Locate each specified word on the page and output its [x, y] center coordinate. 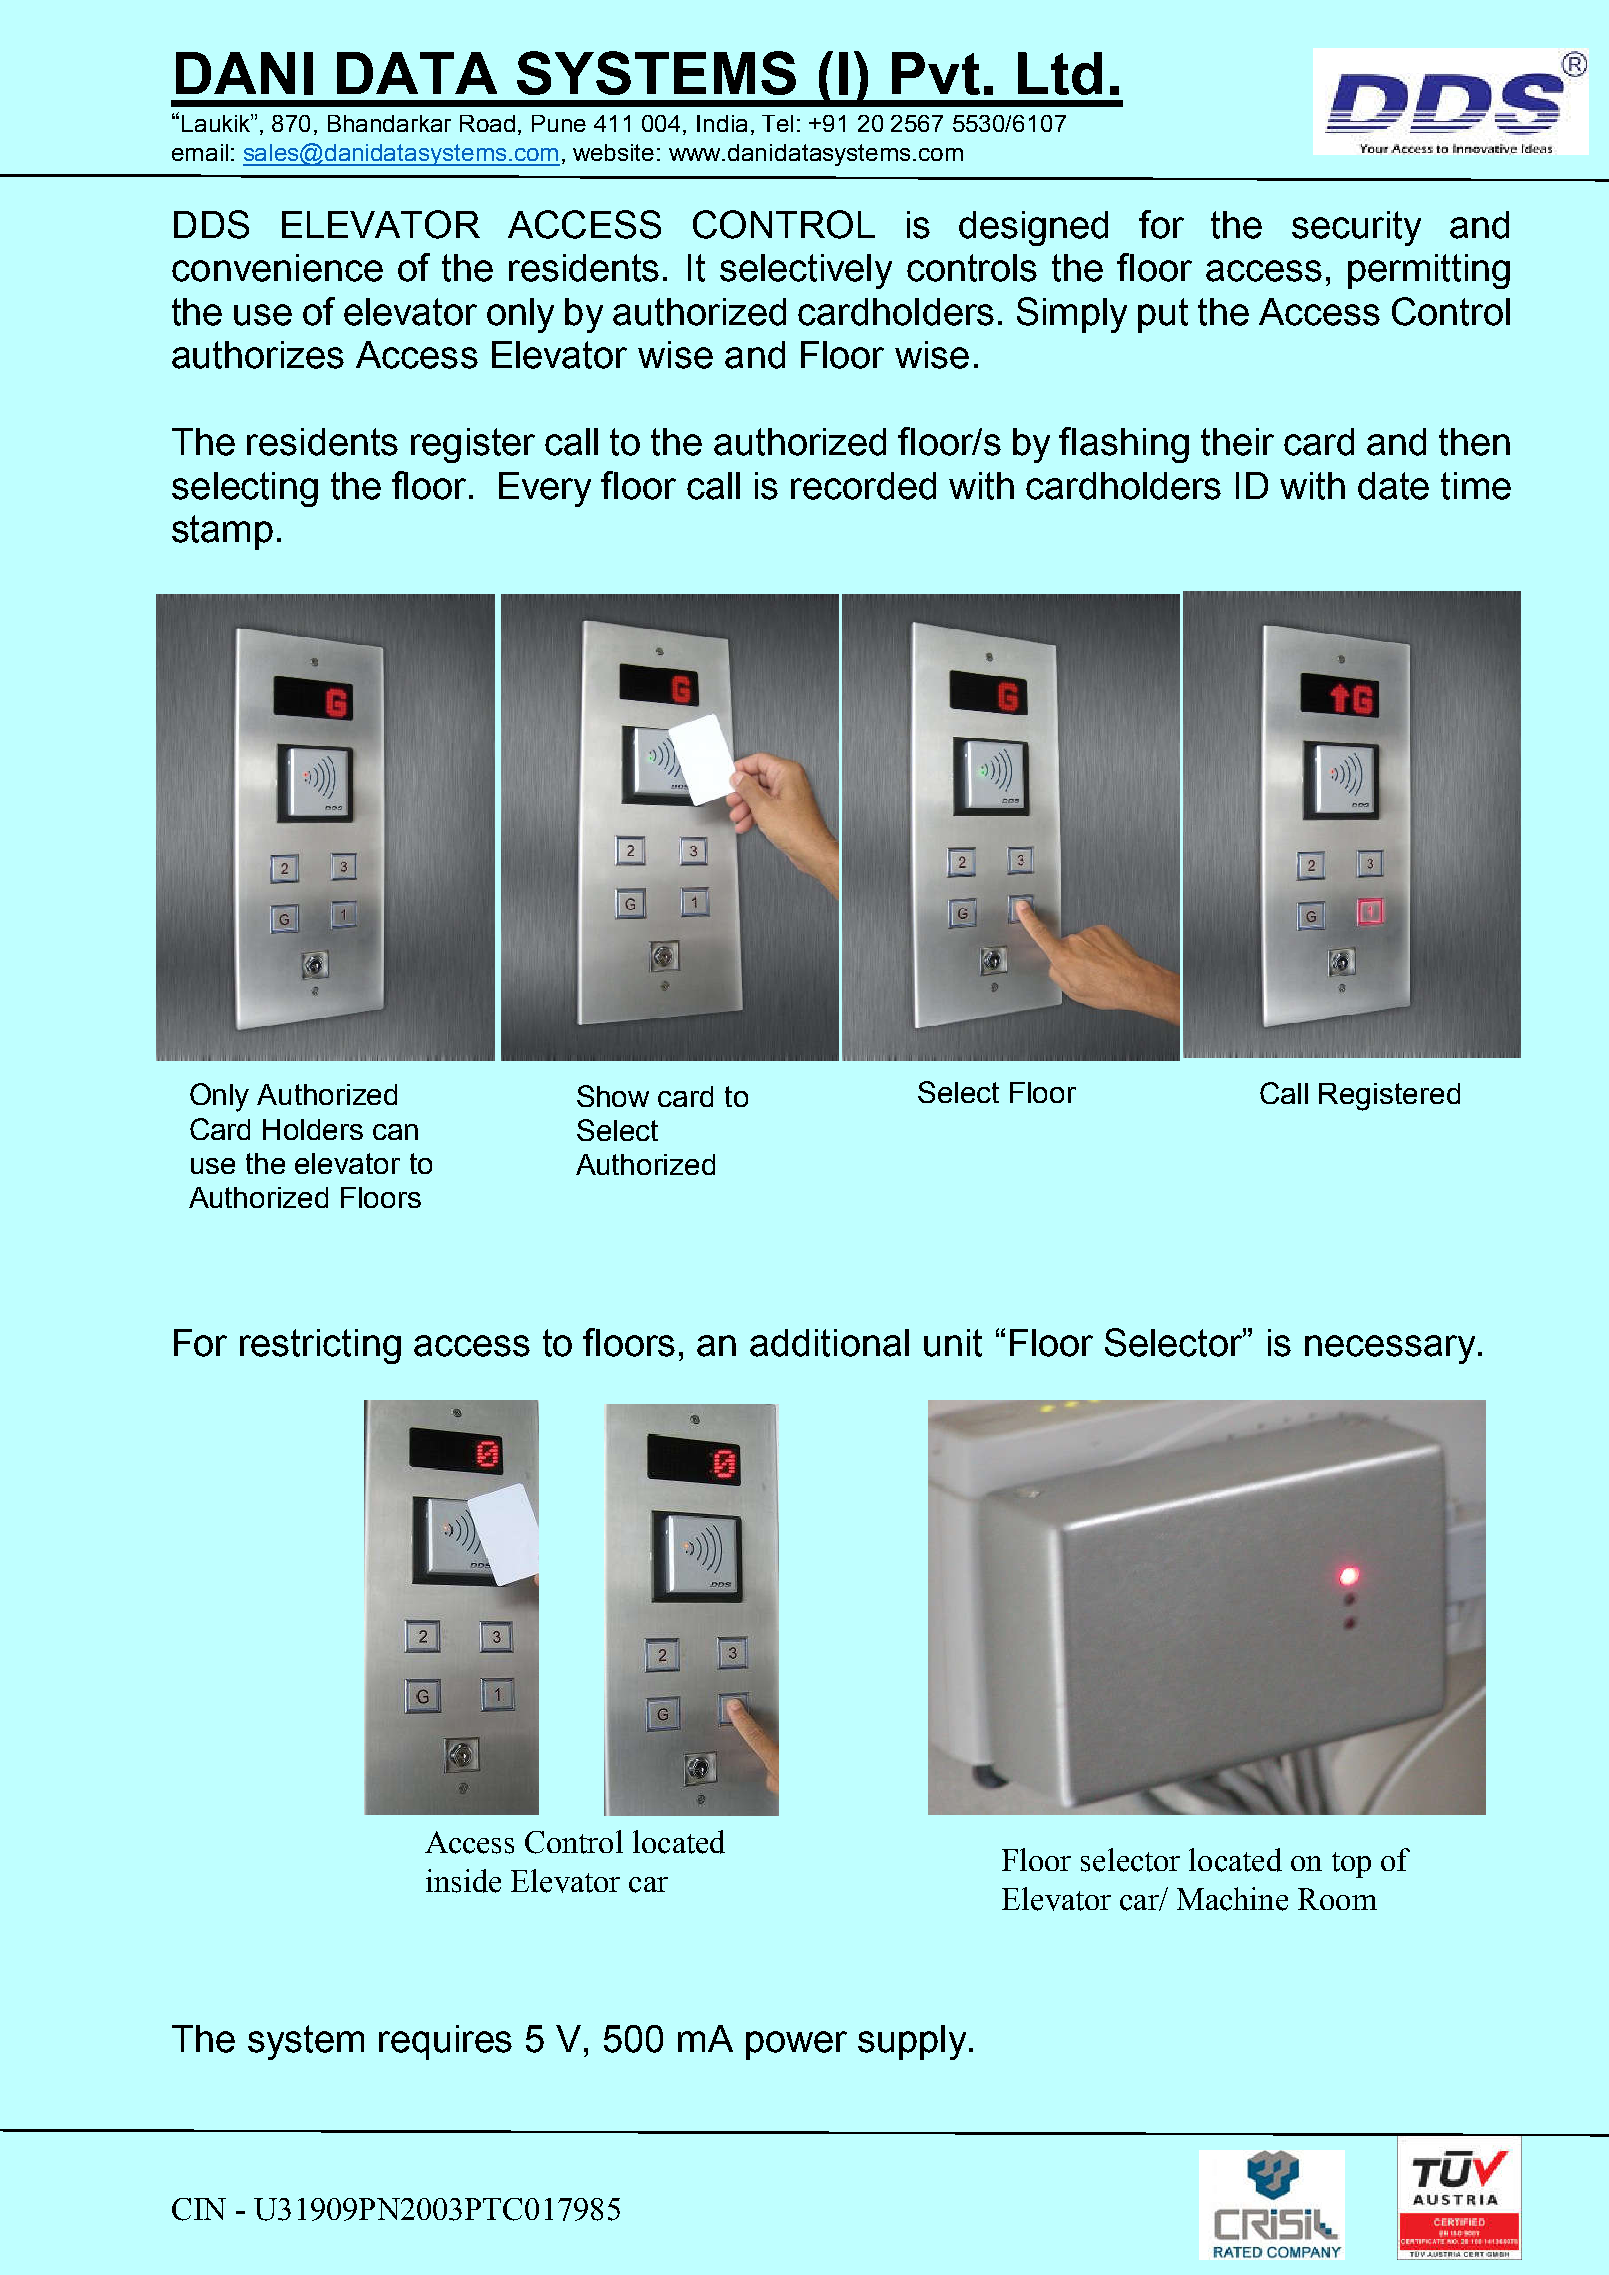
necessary [1390, 1349]
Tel [777, 123]
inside [463, 1881]
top [1351, 1865]
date [1393, 486]
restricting [320, 1346]
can [395, 1132]
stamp [222, 532]
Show [613, 1096]
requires [445, 2042]
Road [487, 123]
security [1356, 228]
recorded [863, 486]
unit [953, 1343]
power [796, 2045]
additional [829, 1343]
